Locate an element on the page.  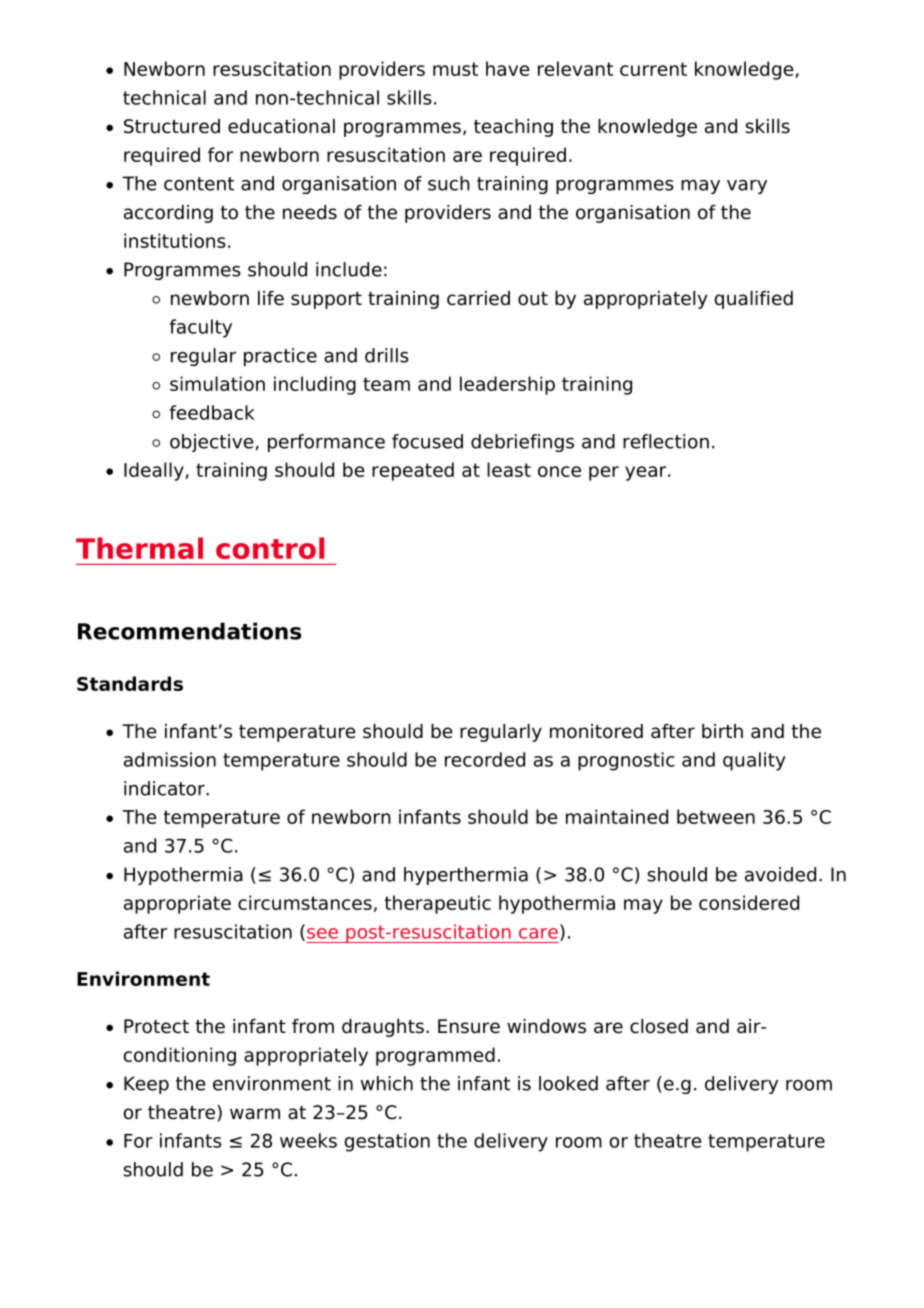
warm is located at coordinates (255, 1114).
